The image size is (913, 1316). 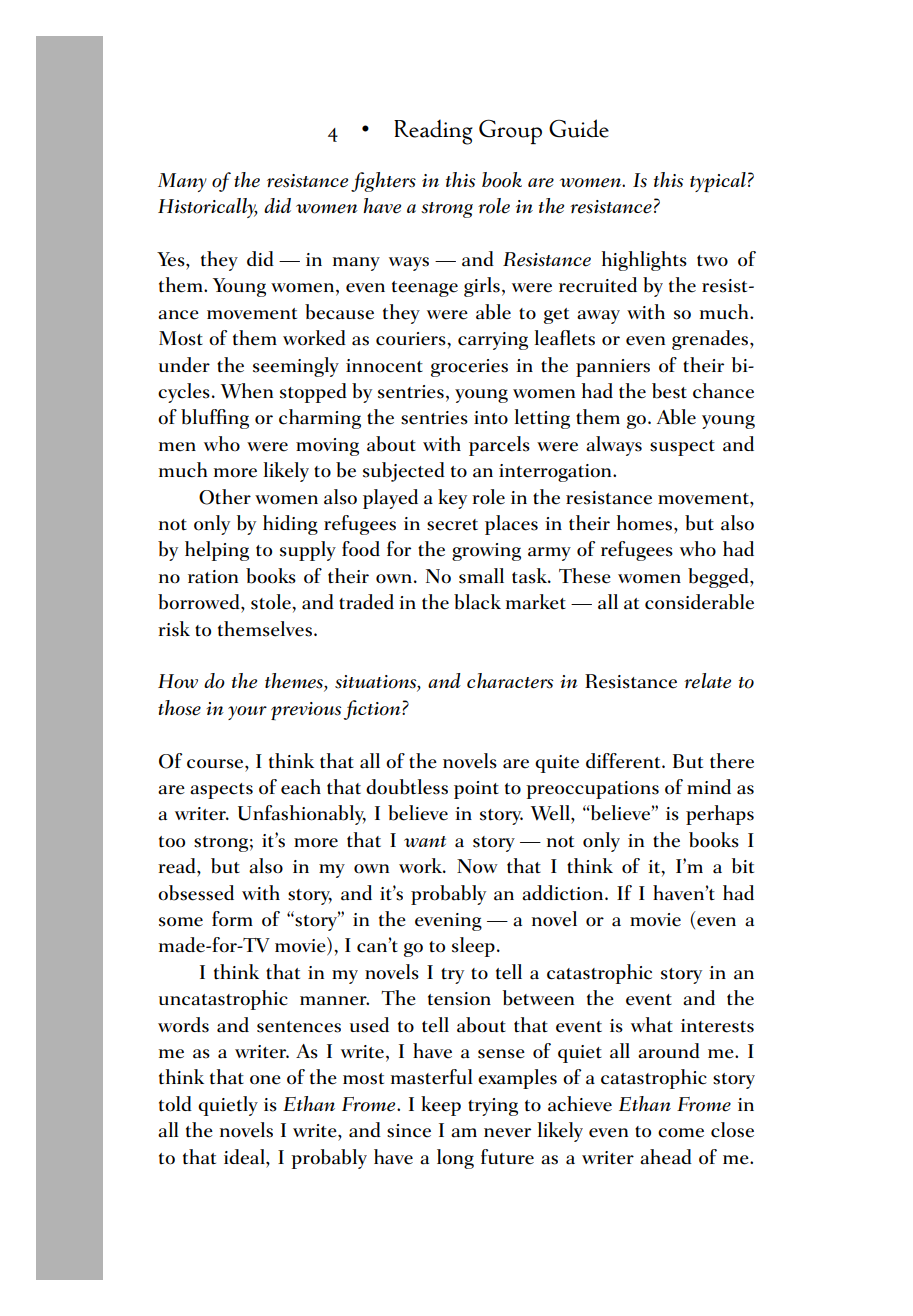 What do you see at coordinates (221, 791) in the page?
I see `aspects` at bounding box center [221, 791].
